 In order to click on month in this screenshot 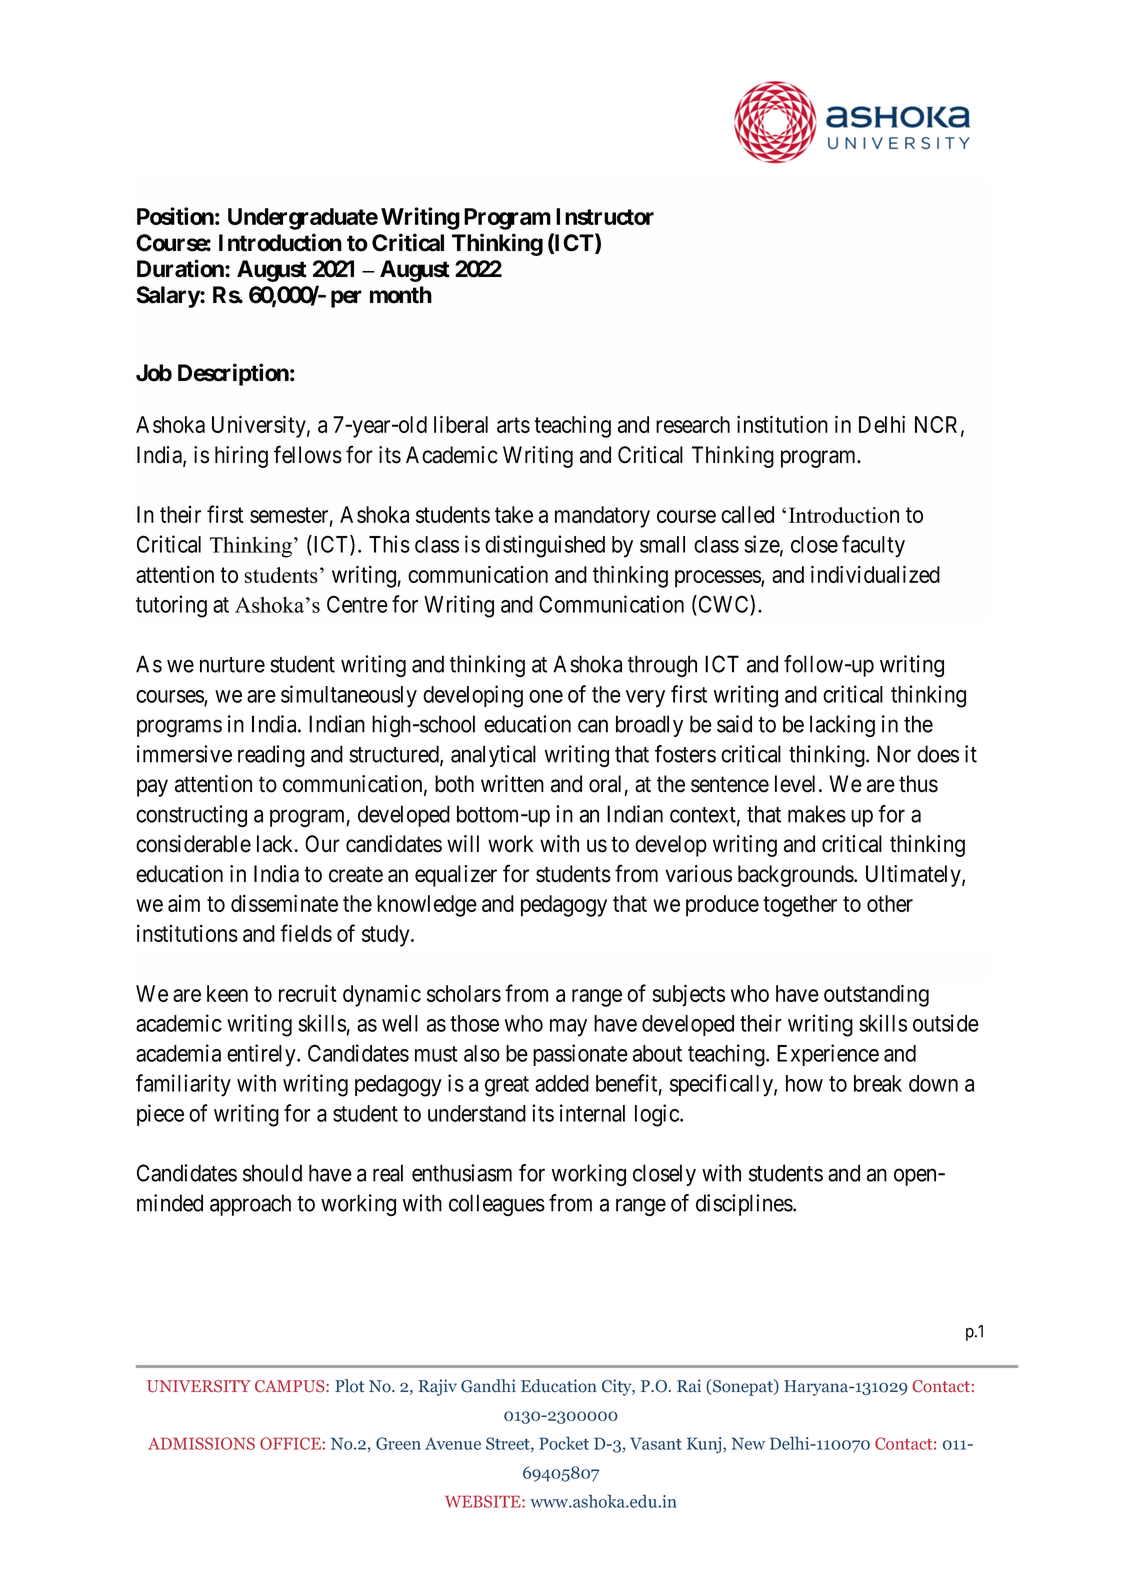, I will do `click(401, 295)`.
